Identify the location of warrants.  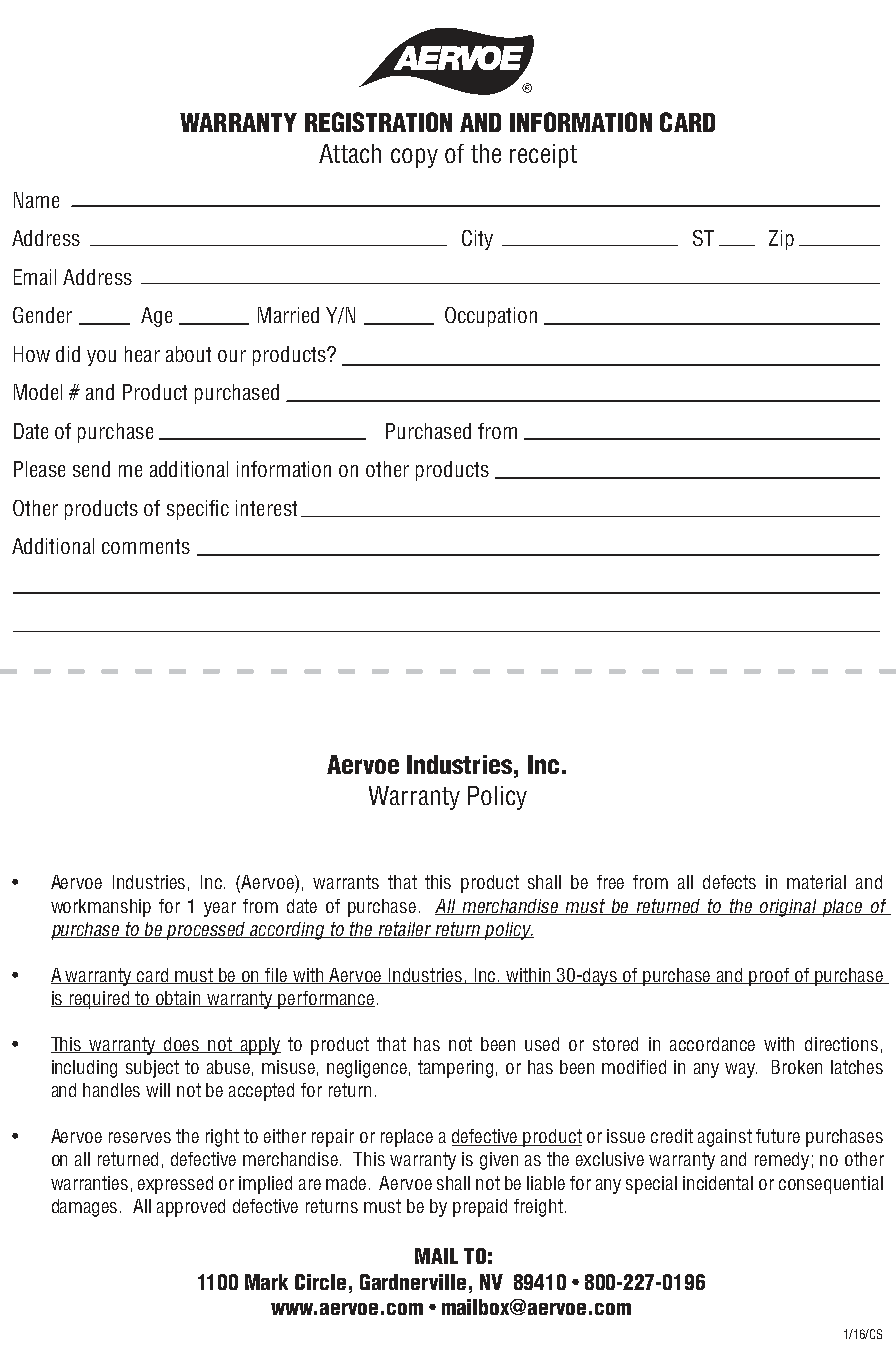
(346, 882).
